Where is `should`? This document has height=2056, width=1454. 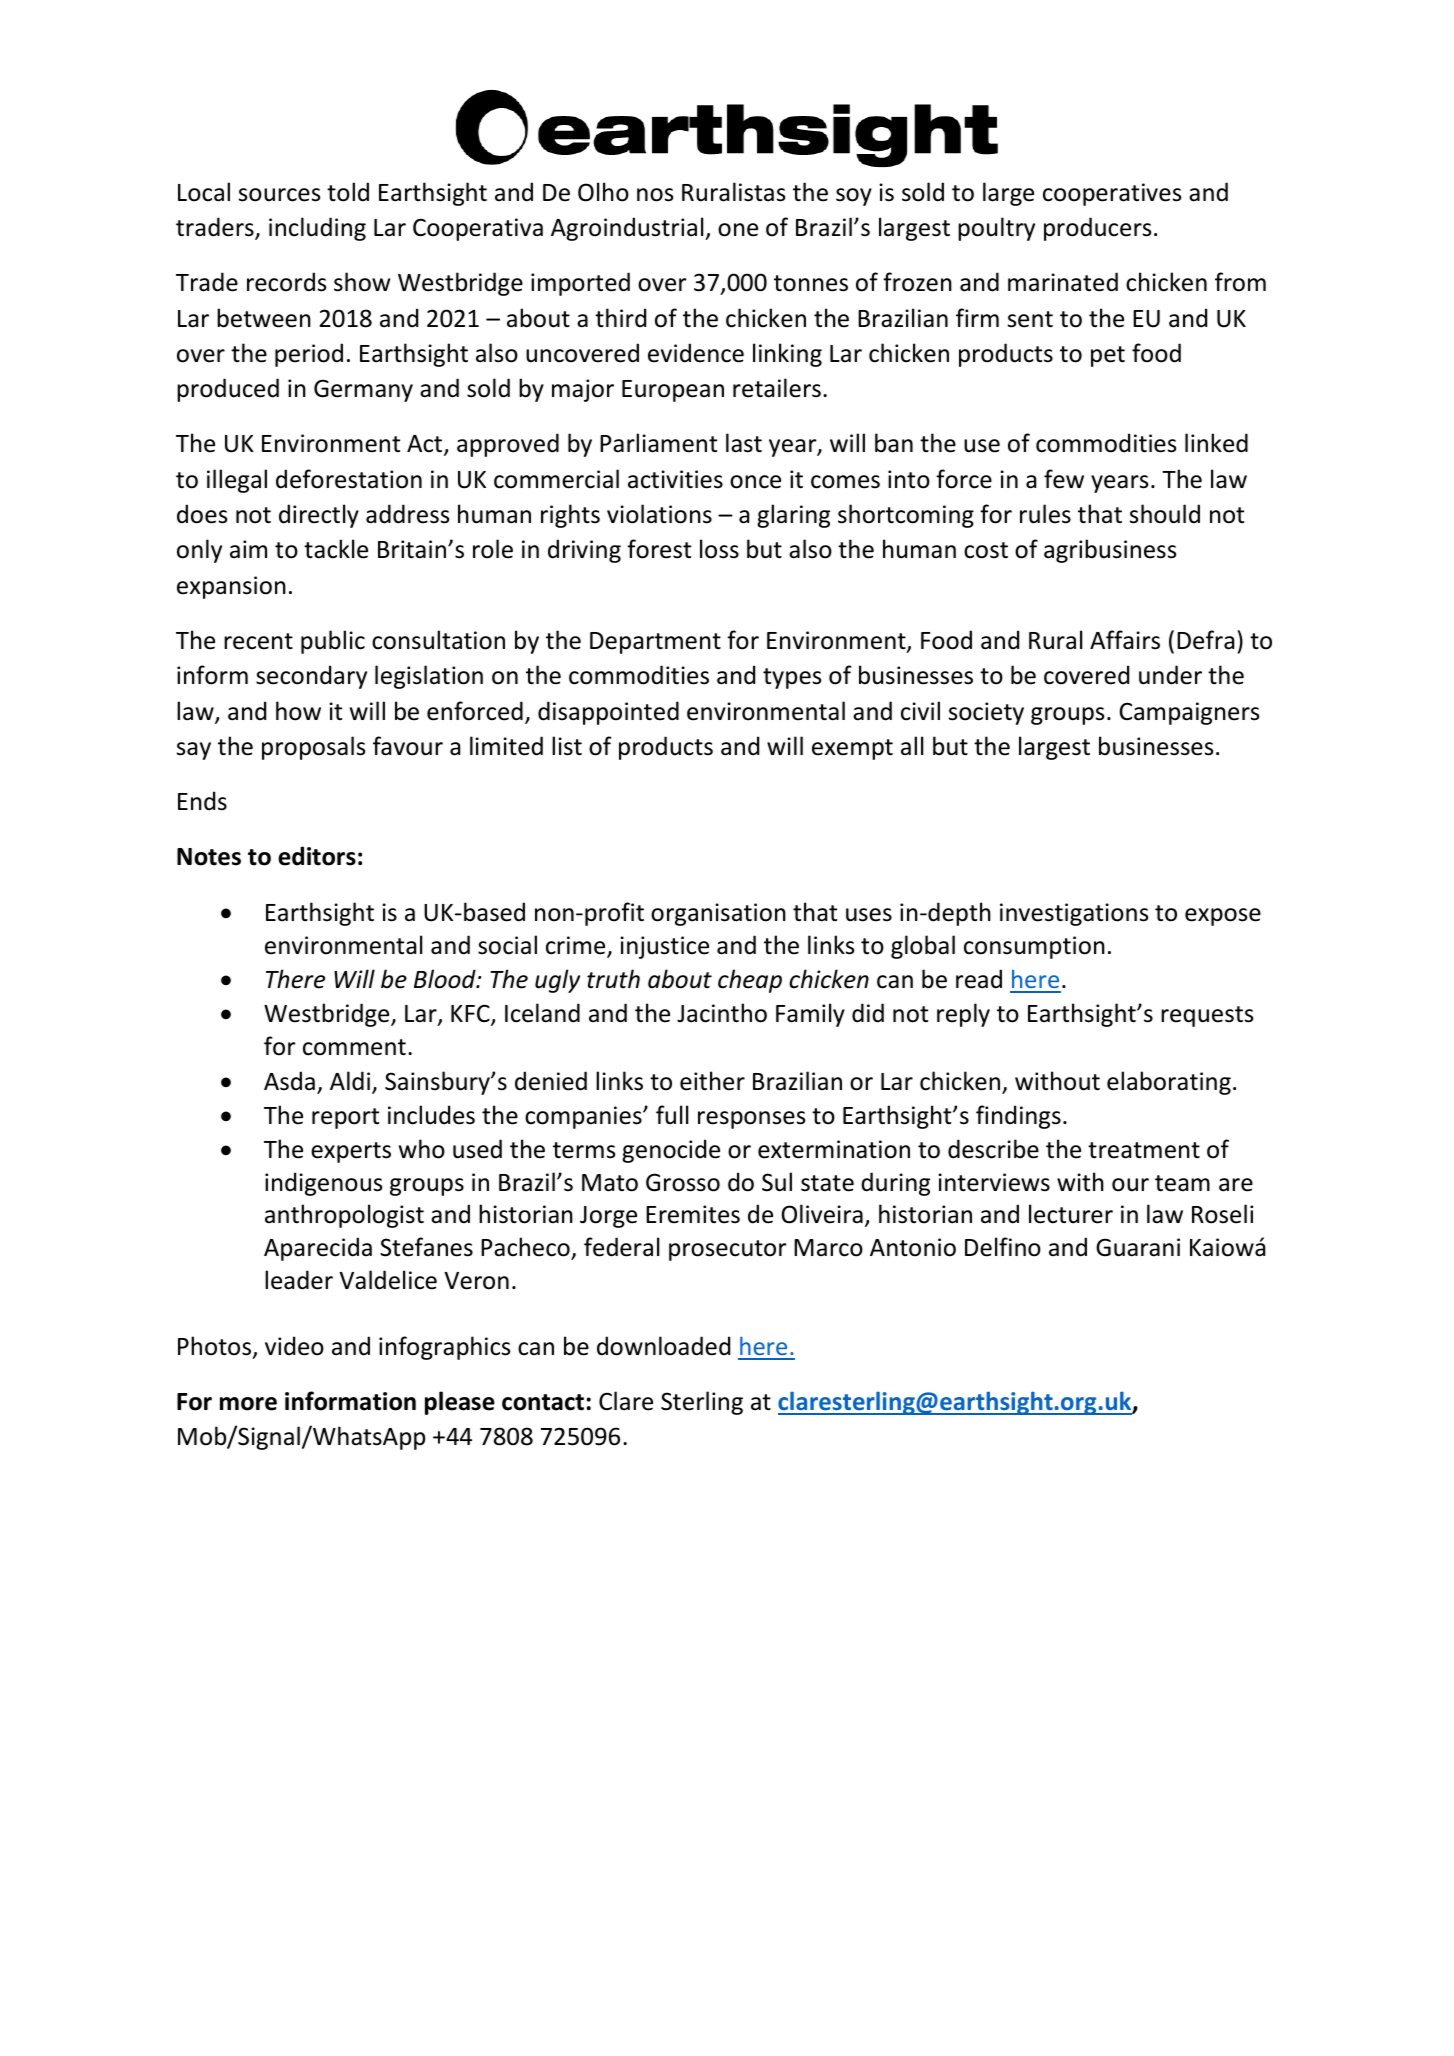
should is located at coordinates (1165, 514).
